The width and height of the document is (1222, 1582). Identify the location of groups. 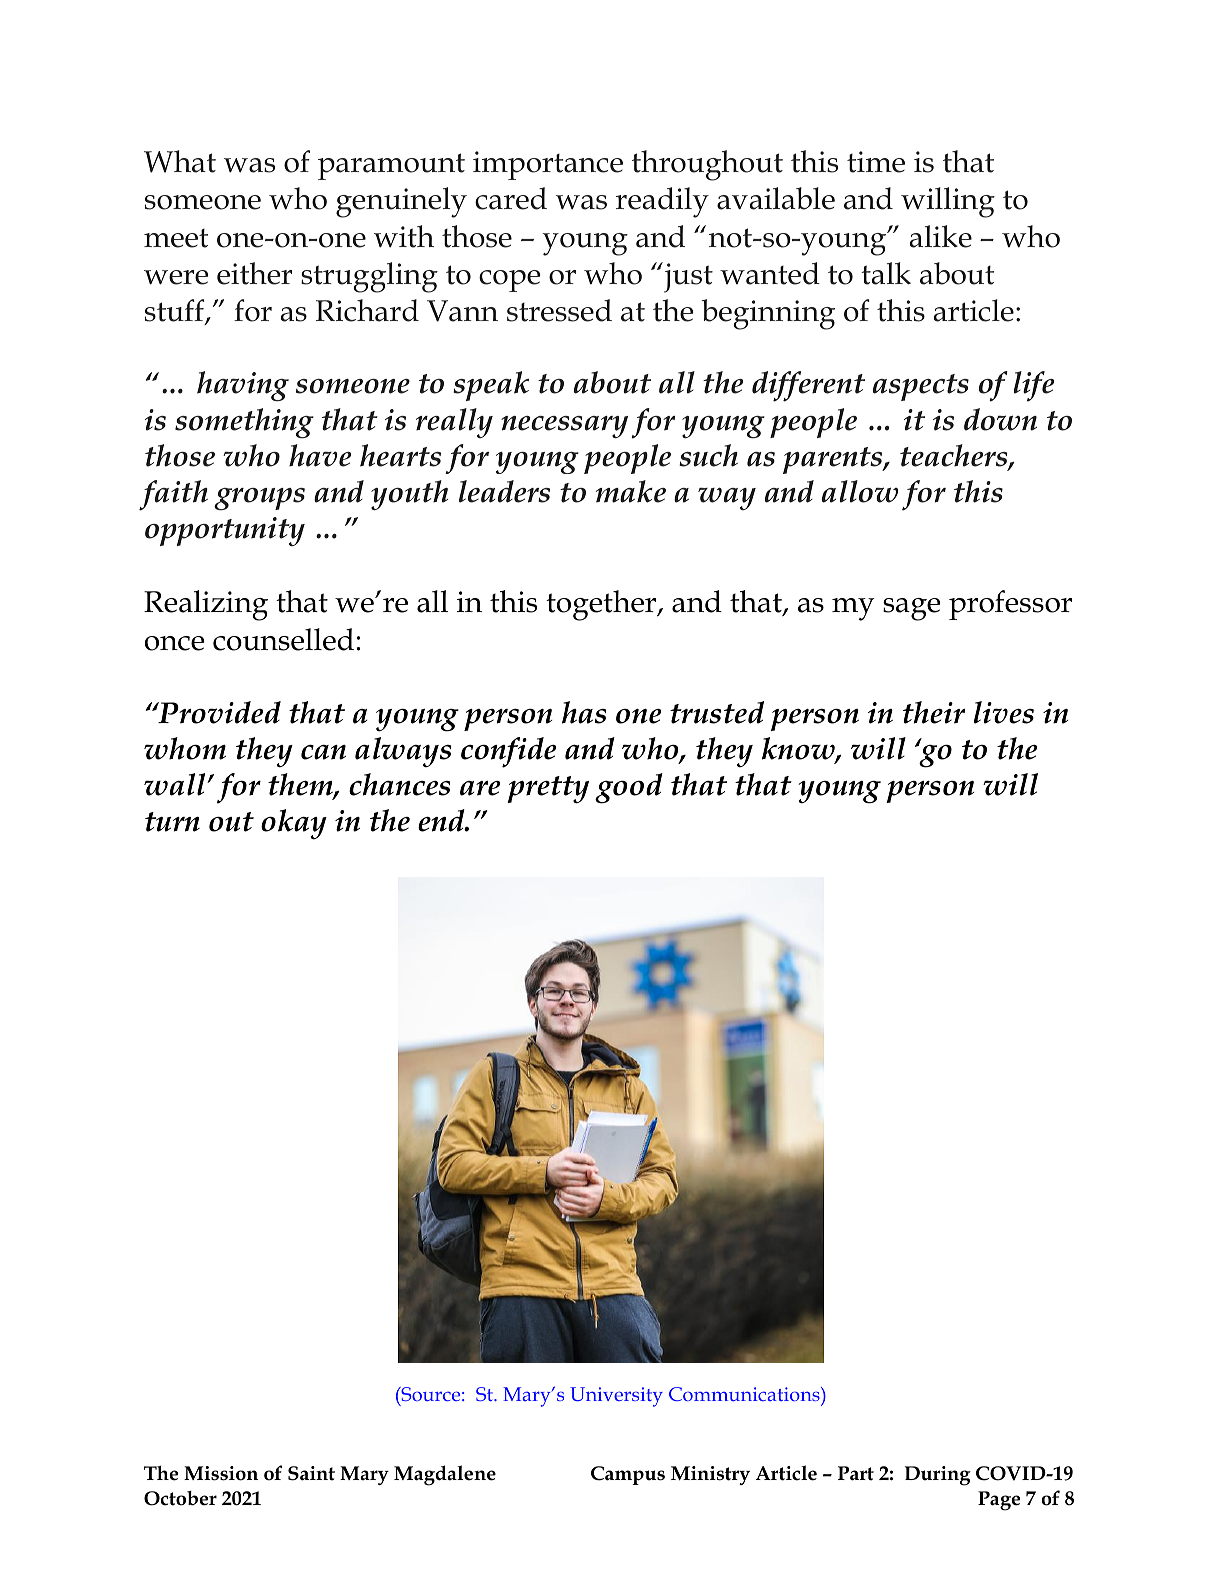
(259, 499).
